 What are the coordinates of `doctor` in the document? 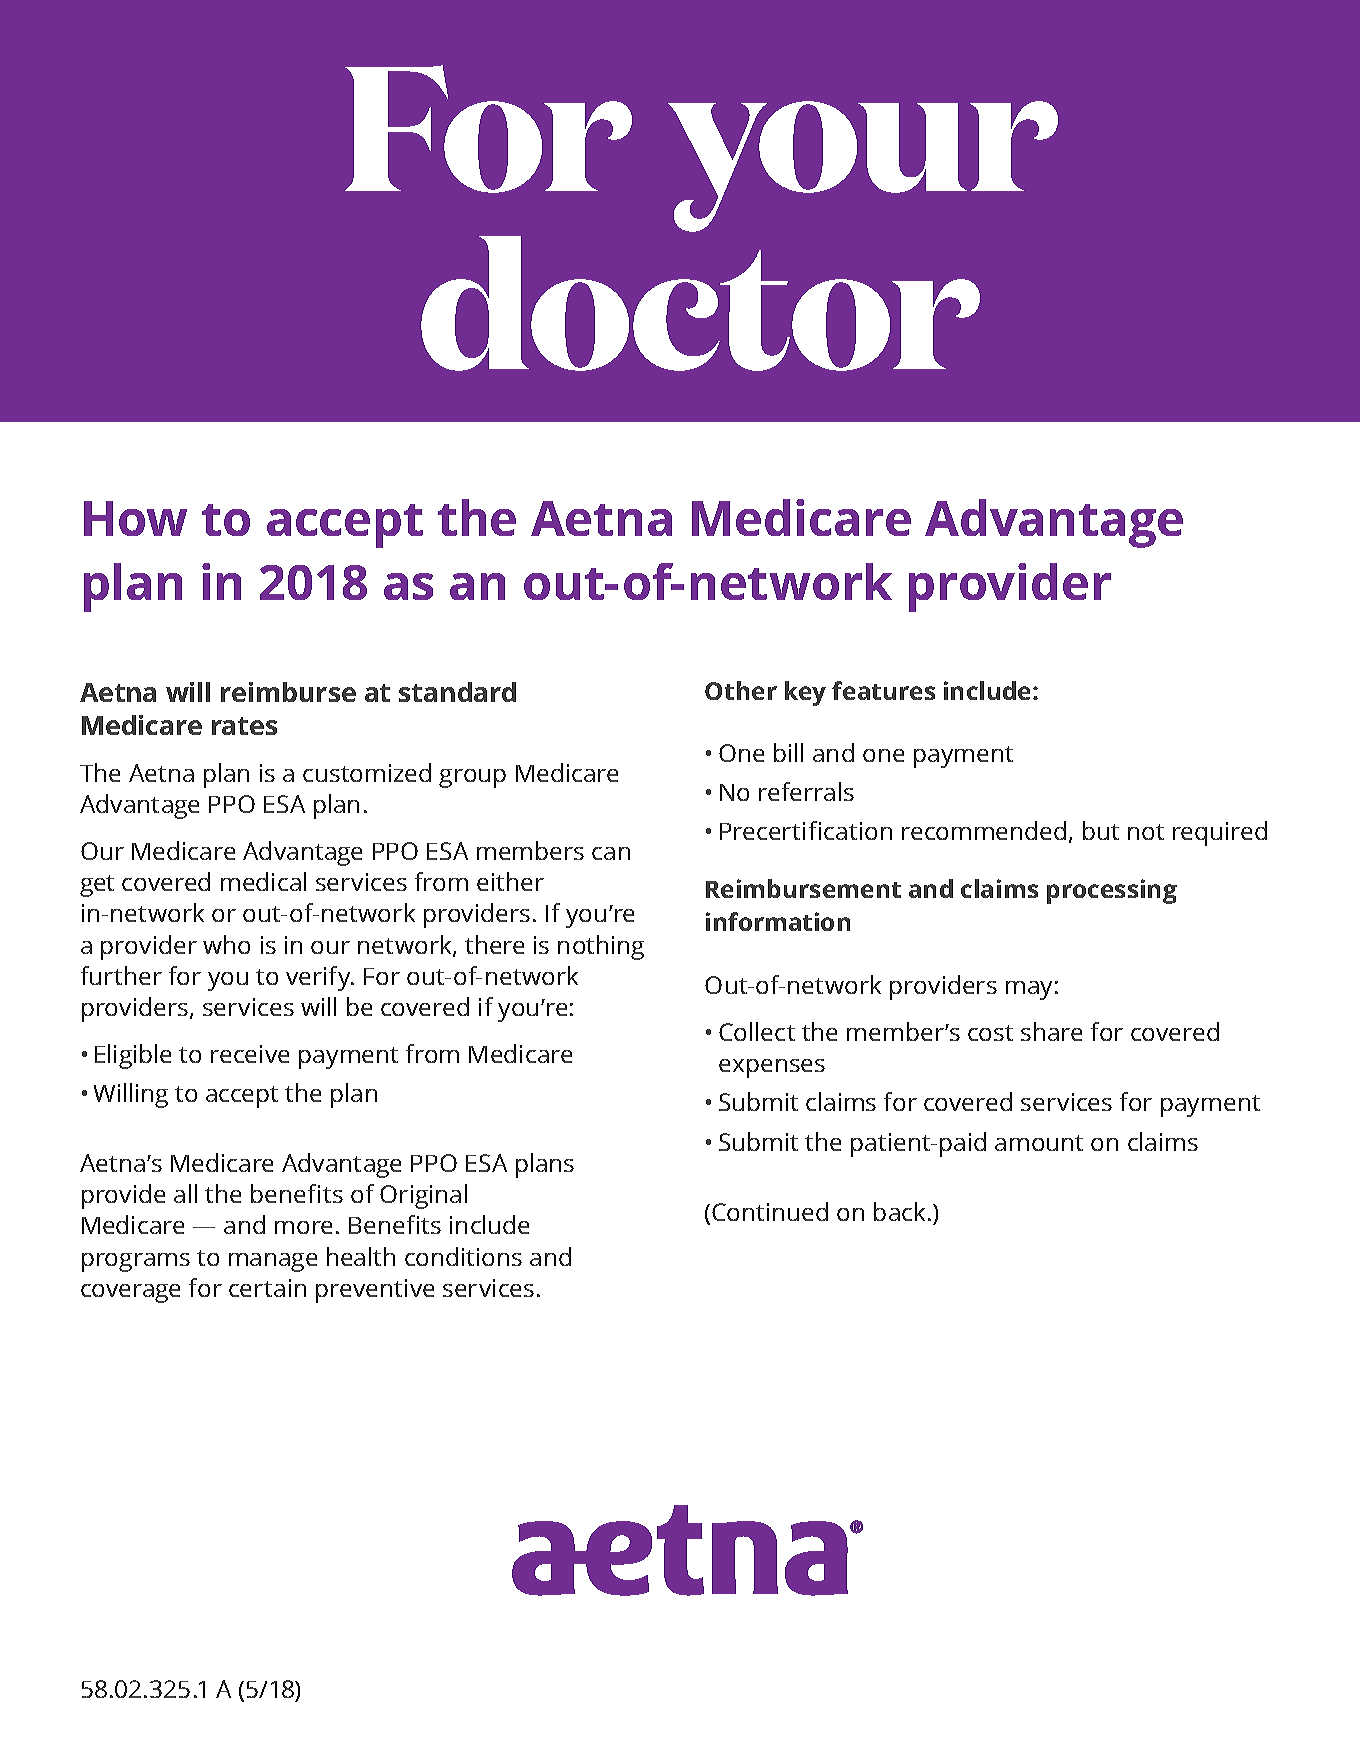 It's located at (700, 303).
